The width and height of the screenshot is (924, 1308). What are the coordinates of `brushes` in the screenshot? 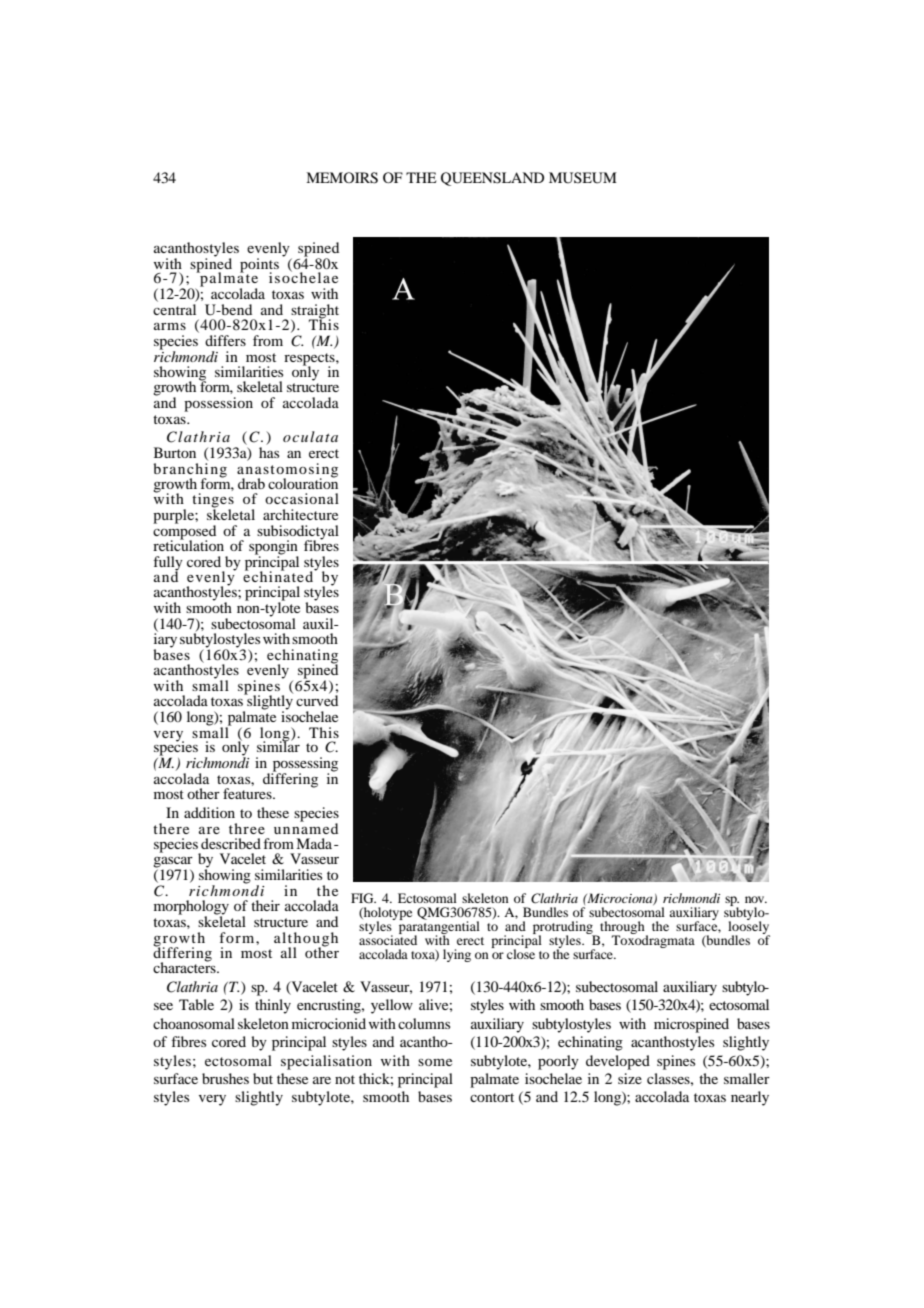 It's located at (225, 1078).
